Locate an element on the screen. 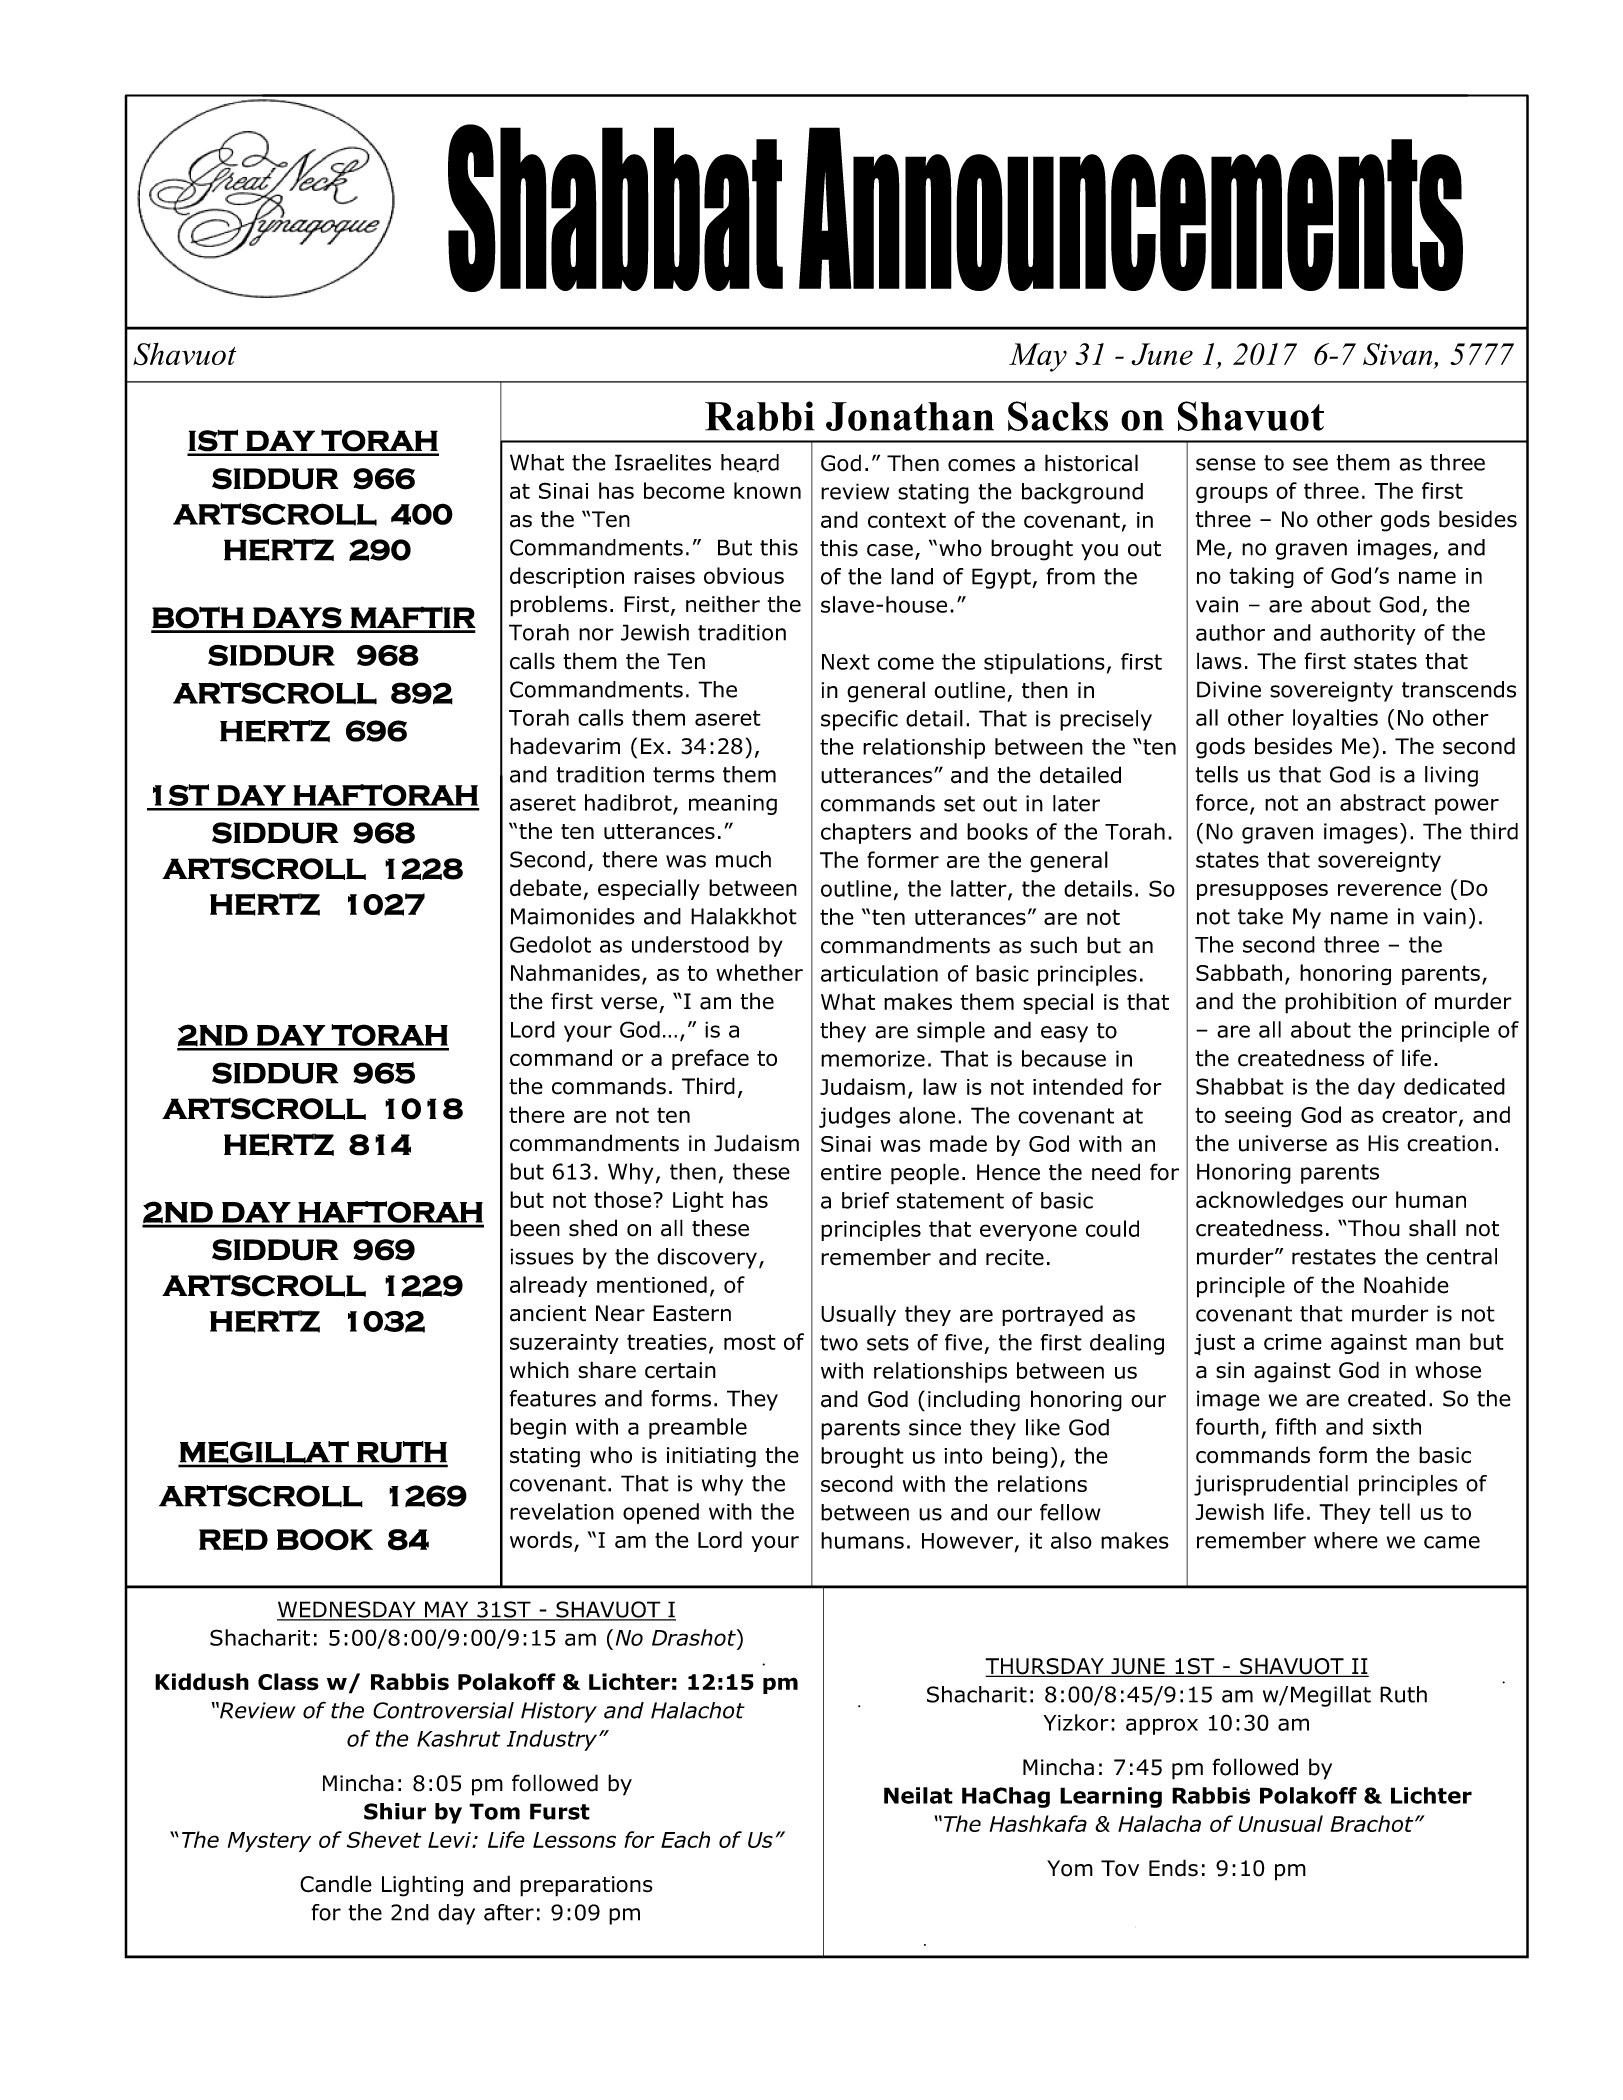 Image resolution: width=1623 pixels, height=2100 pixels. debate is located at coordinates (545, 887).
